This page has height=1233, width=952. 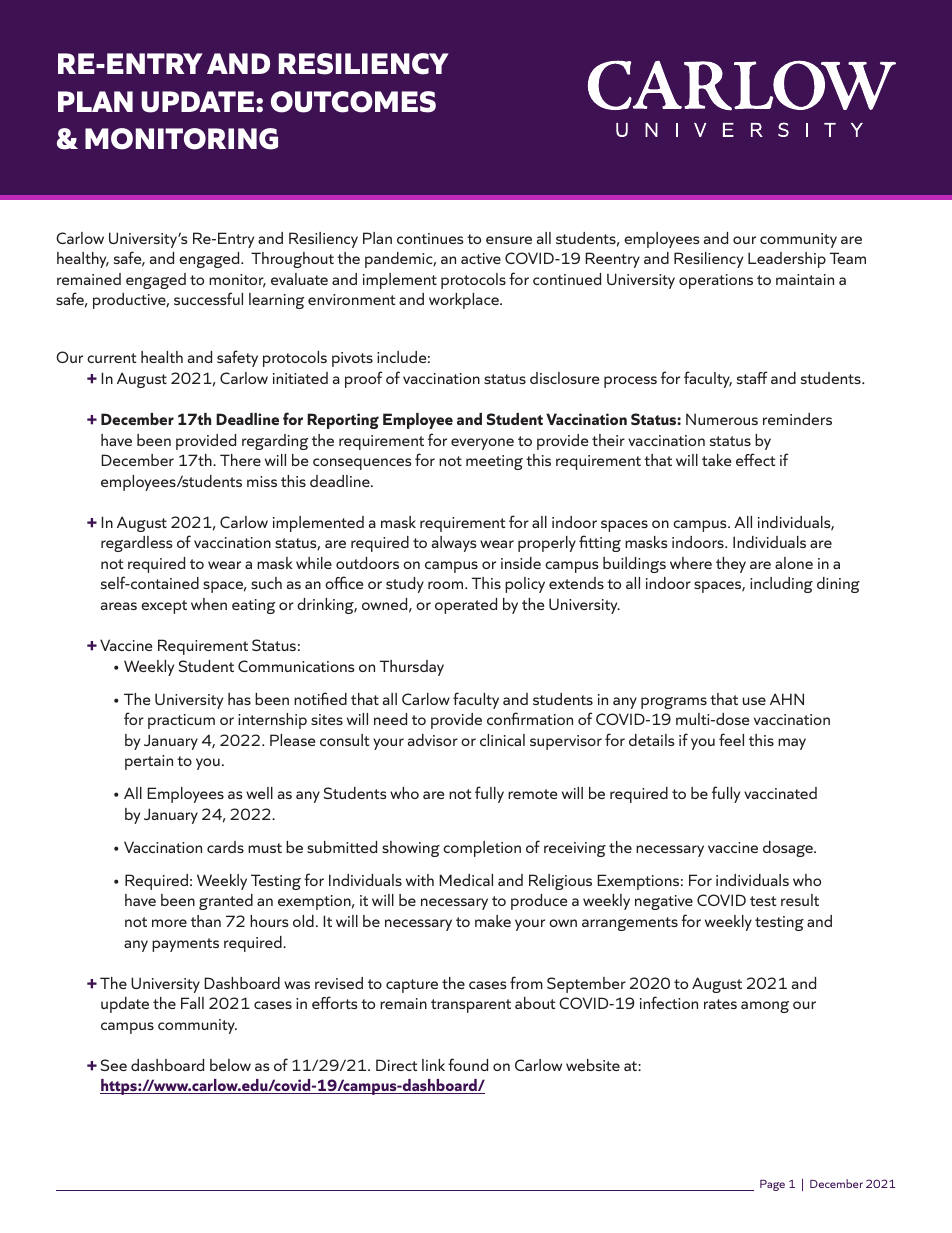 What do you see at coordinates (240, 460) in the page?
I see `There` at bounding box center [240, 460].
